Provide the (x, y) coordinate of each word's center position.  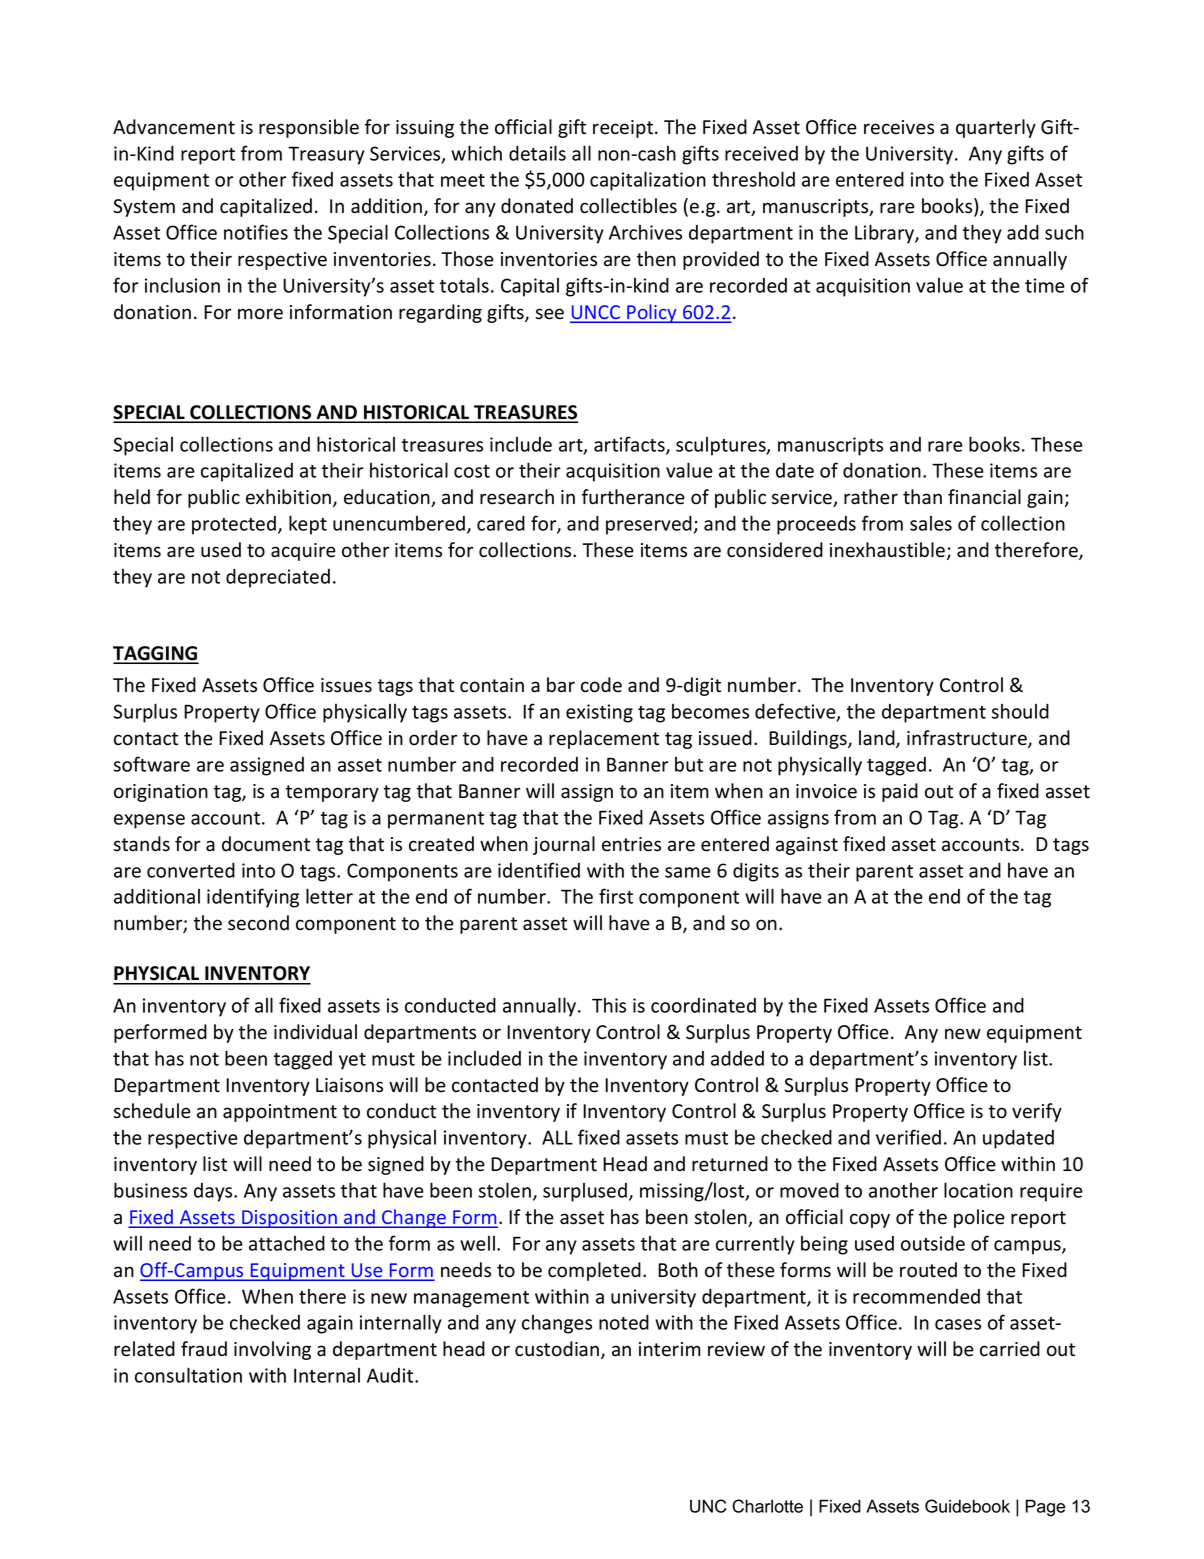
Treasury (326, 155)
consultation (188, 1375)
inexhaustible (889, 551)
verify (1037, 1112)
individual (315, 1032)
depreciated (278, 578)
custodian (558, 1350)
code (601, 685)
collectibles (628, 206)
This (609, 1005)
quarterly (996, 128)
